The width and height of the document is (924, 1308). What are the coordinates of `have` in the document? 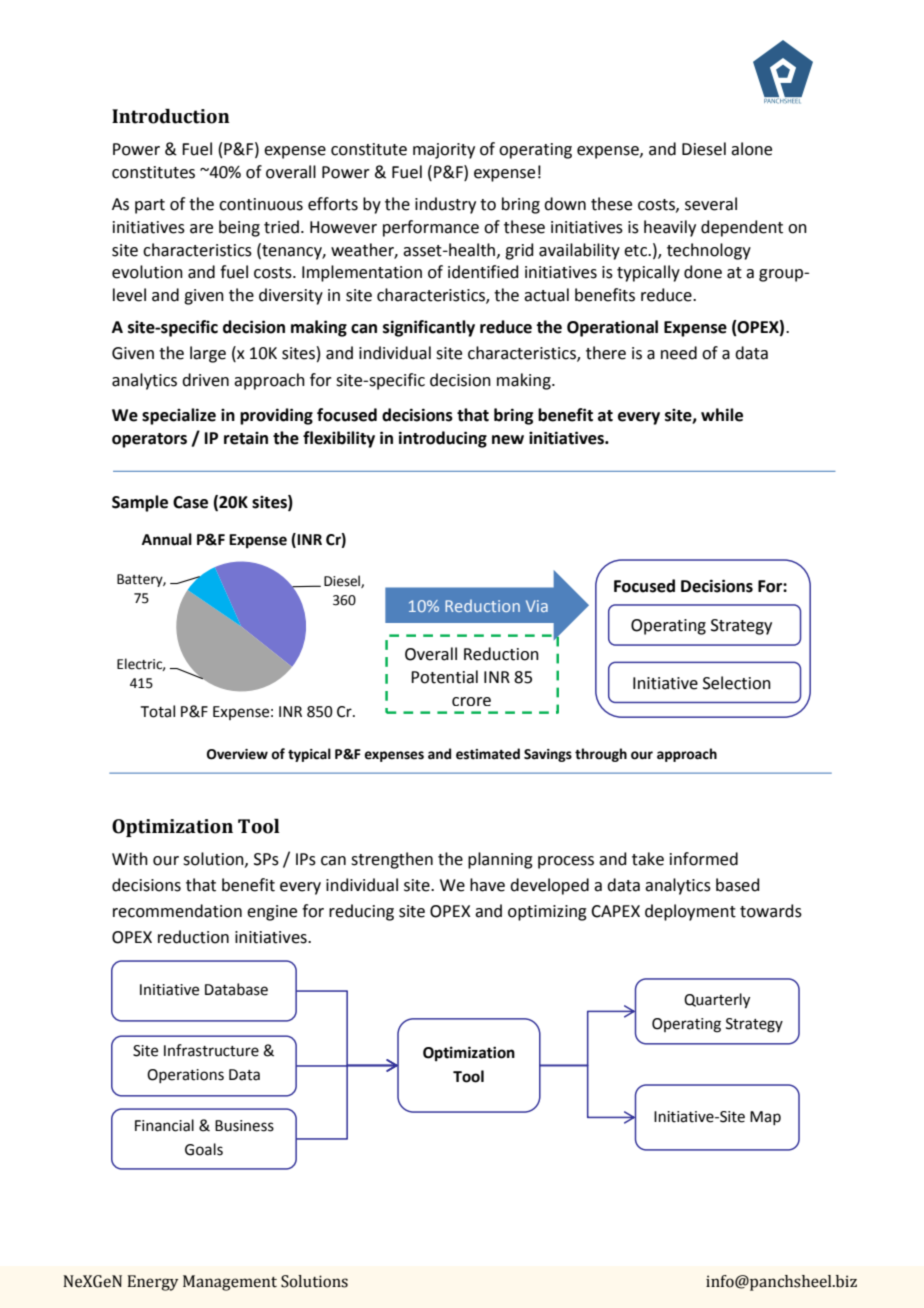 It's located at (487, 885).
